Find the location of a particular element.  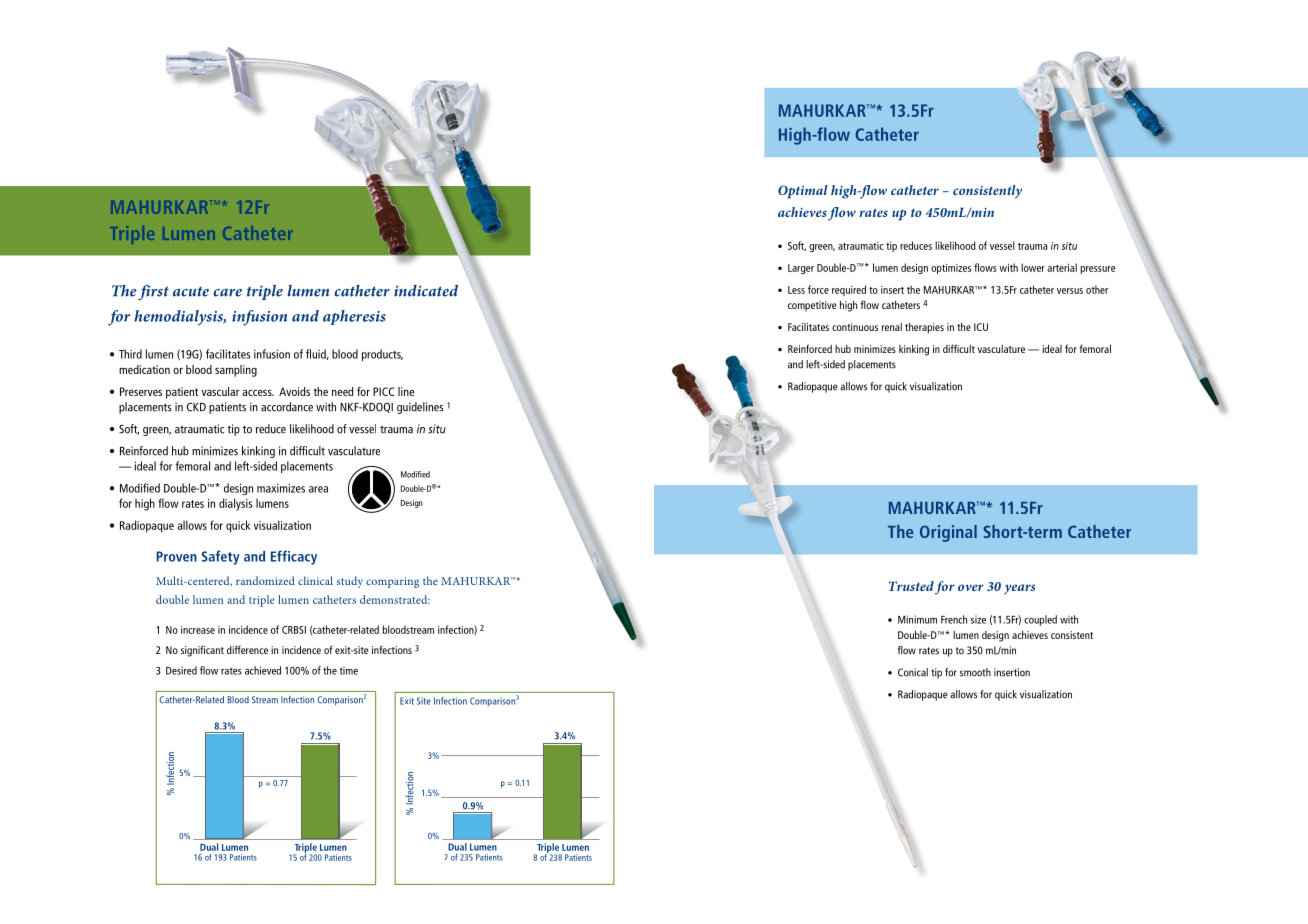

area is located at coordinates (318, 489).
